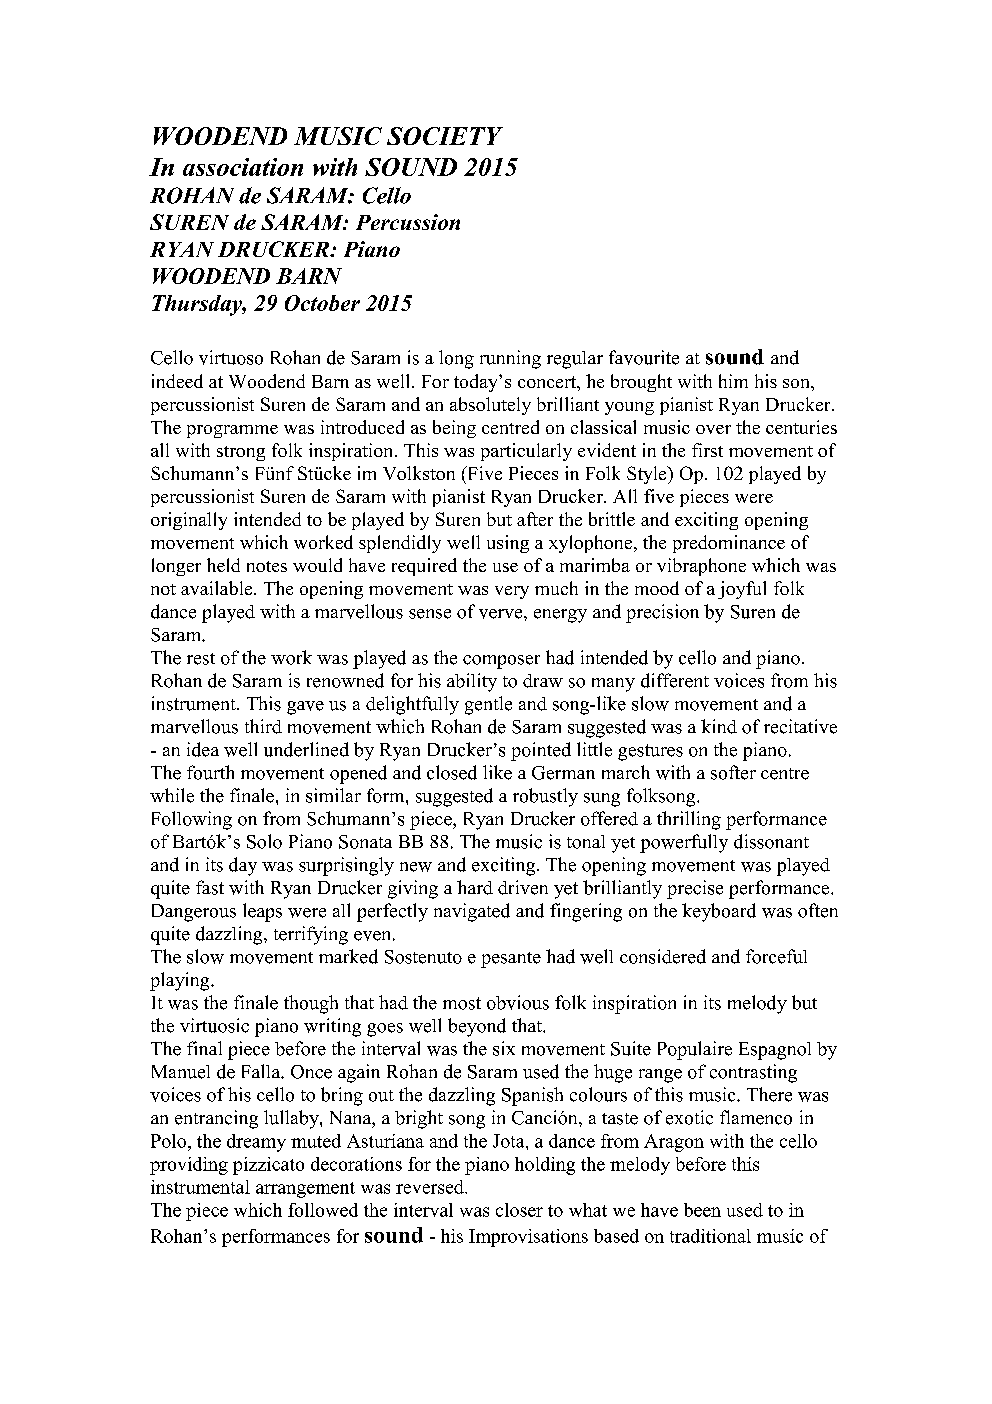 The height and width of the screenshot is (1404, 992). I want to click on Solo, so click(264, 841).
